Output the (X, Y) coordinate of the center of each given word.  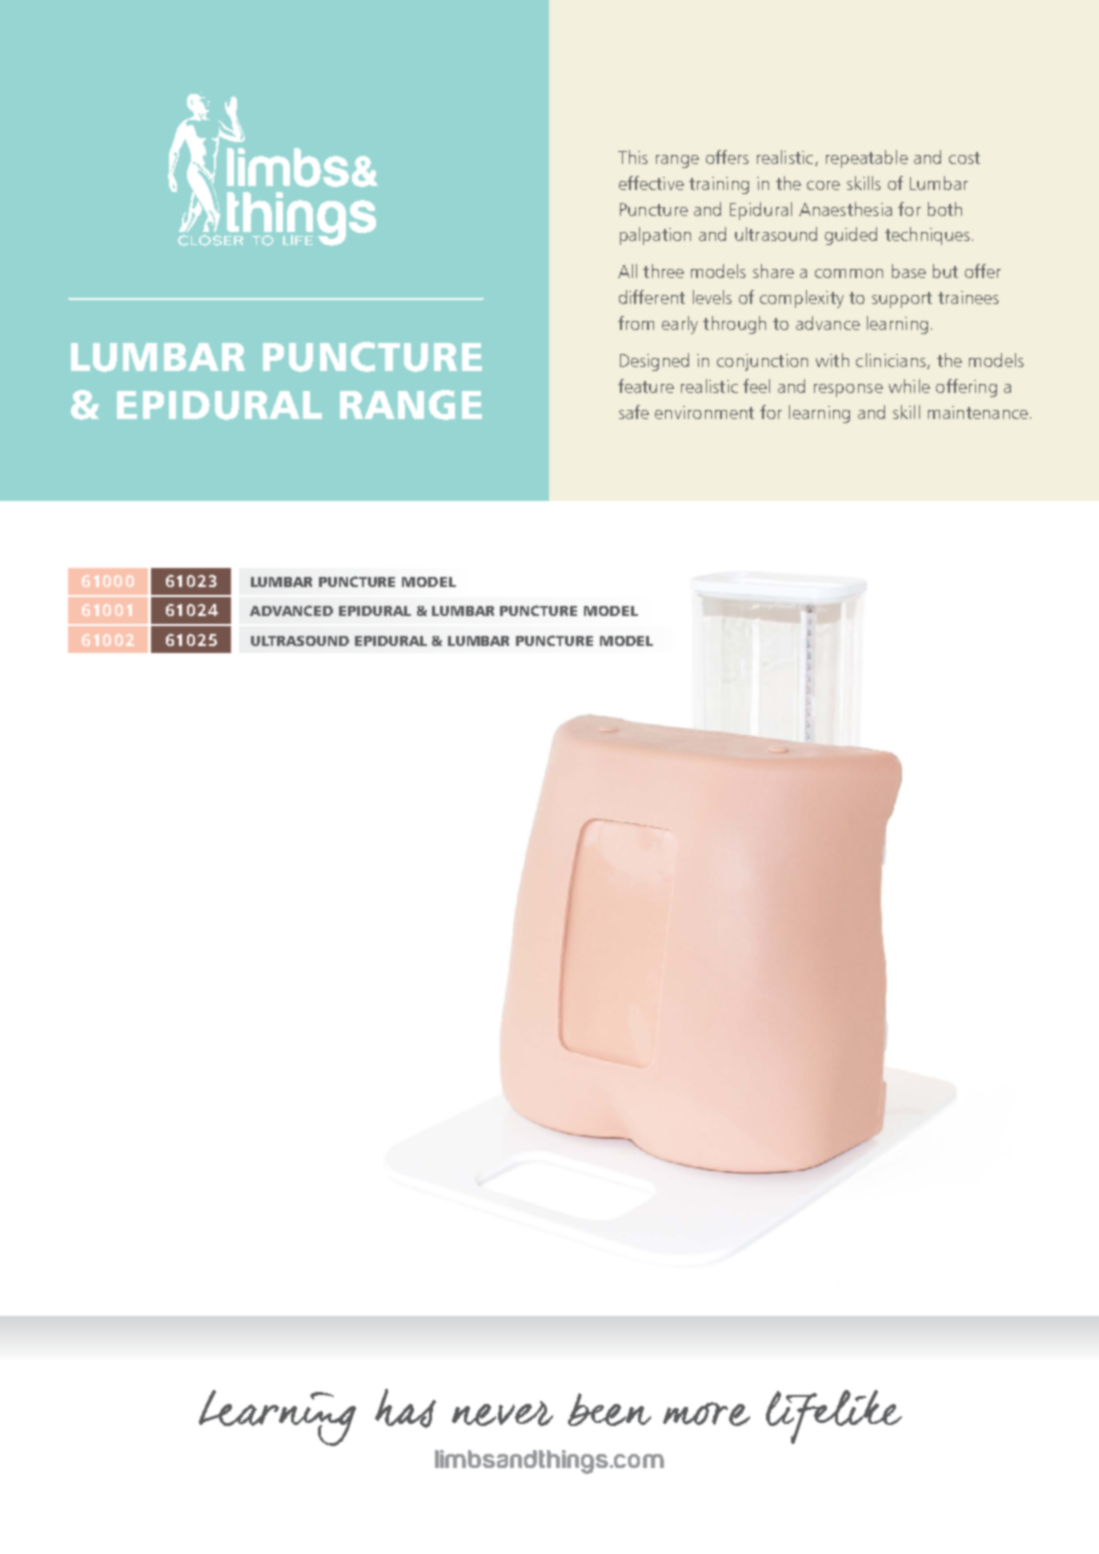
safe (634, 412)
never (502, 1413)
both (945, 209)
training (719, 185)
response (848, 390)
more (706, 1414)
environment (704, 412)
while (909, 386)
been (609, 1409)
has (405, 1408)
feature (646, 386)
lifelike (834, 1417)
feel (756, 386)
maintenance (978, 412)
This (633, 157)
